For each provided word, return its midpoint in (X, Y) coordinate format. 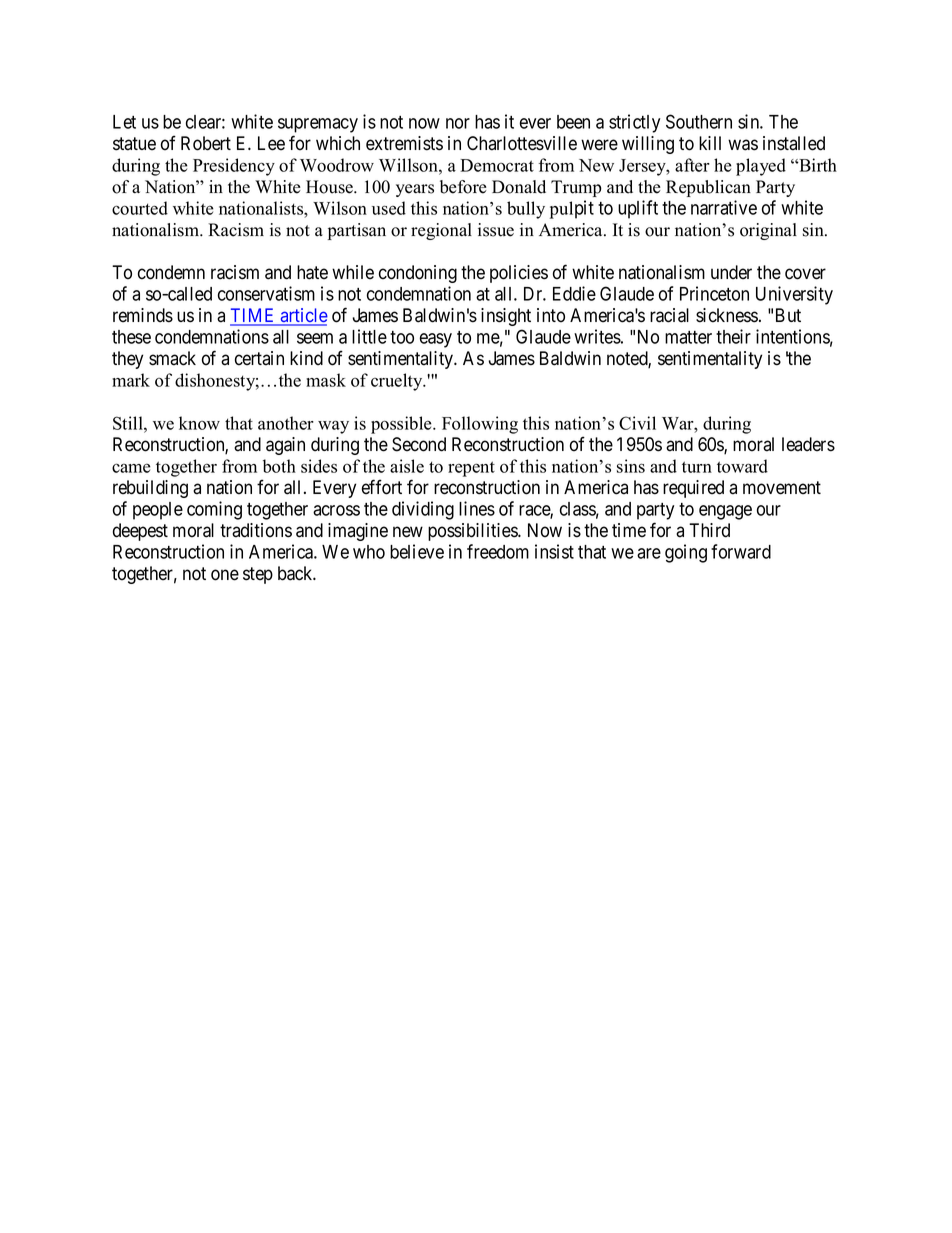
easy (436, 340)
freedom (498, 551)
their (733, 336)
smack (172, 358)
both (279, 466)
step (258, 575)
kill (710, 143)
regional (441, 231)
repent (471, 469)
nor (458, 123)
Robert (206, 143)
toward (742, 466)
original (768, 231)
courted (140, 208)
